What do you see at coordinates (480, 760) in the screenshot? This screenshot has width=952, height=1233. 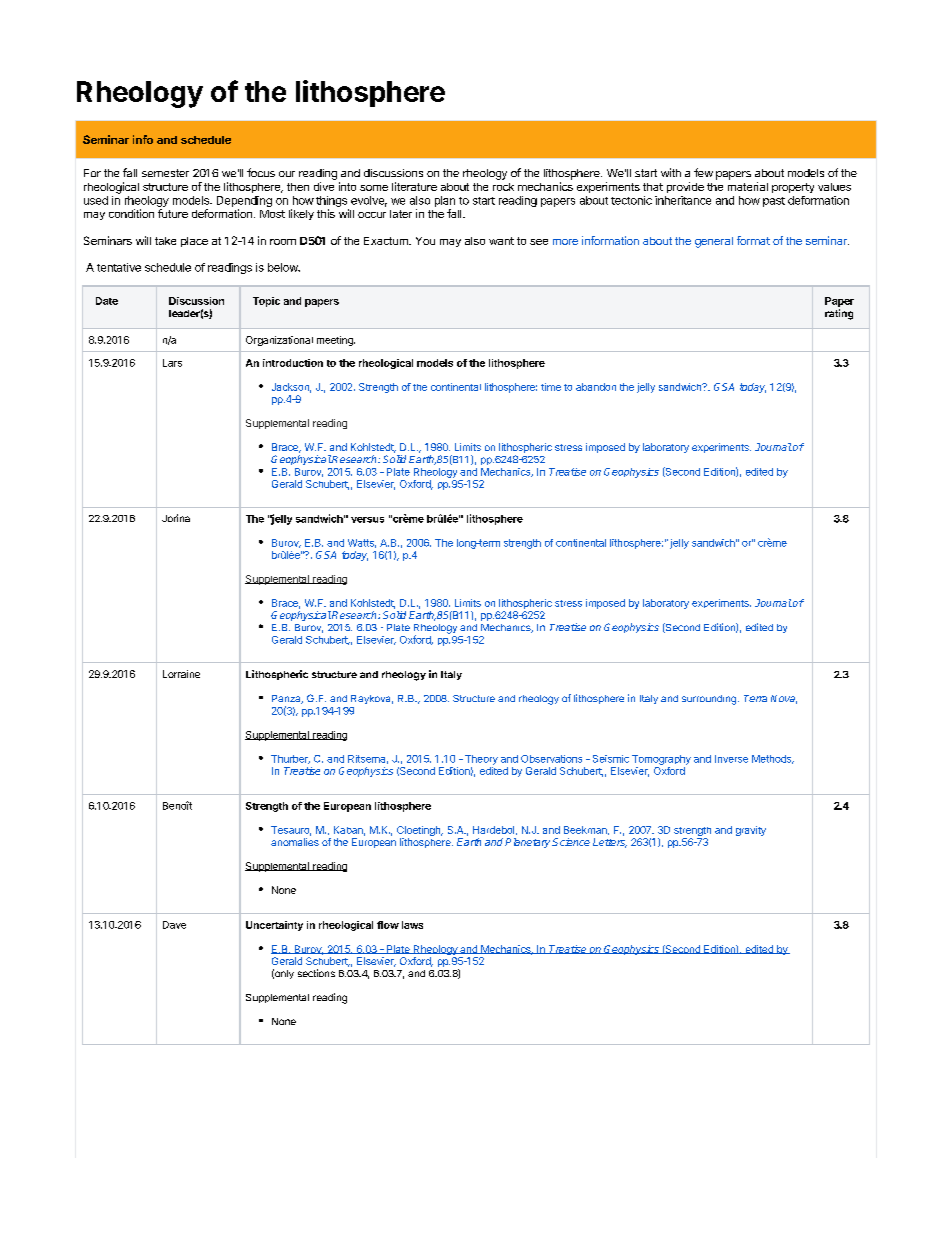 I see `Theory` at bounding box center [480, 760].
